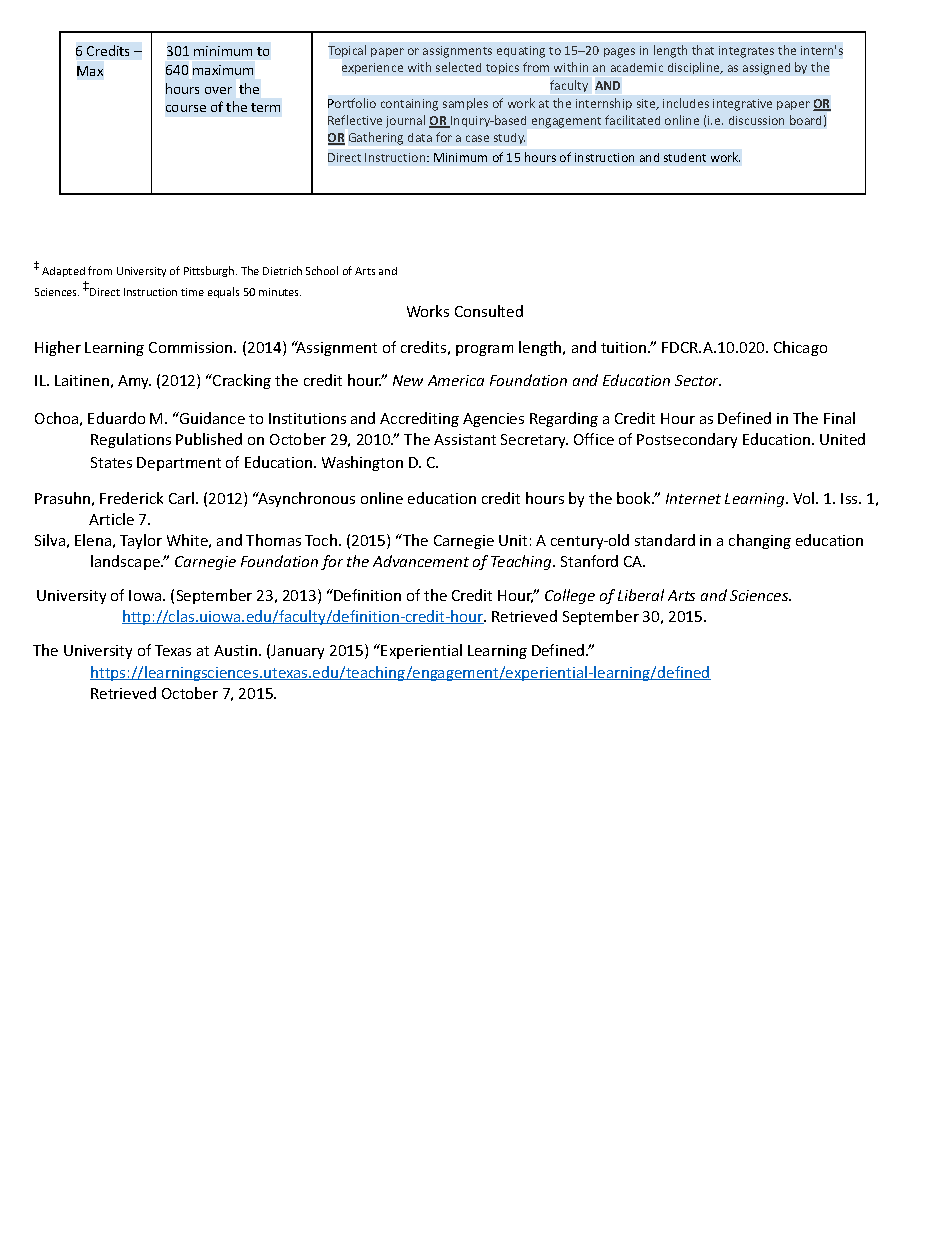  I want to click on Chicago, so click(800, 348).
